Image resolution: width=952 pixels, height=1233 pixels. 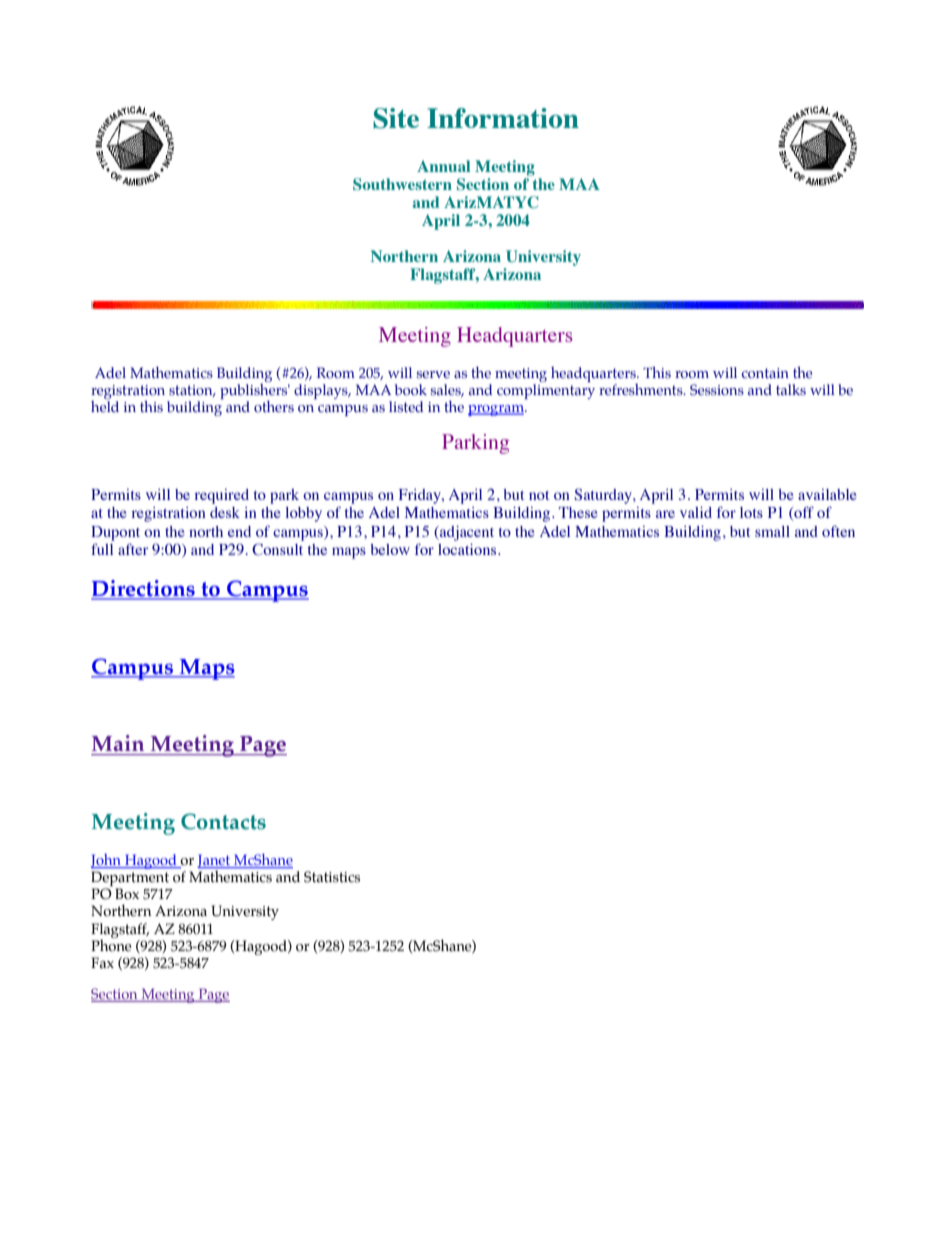 I want to click on adjacent, so click(x=466, y=533).
